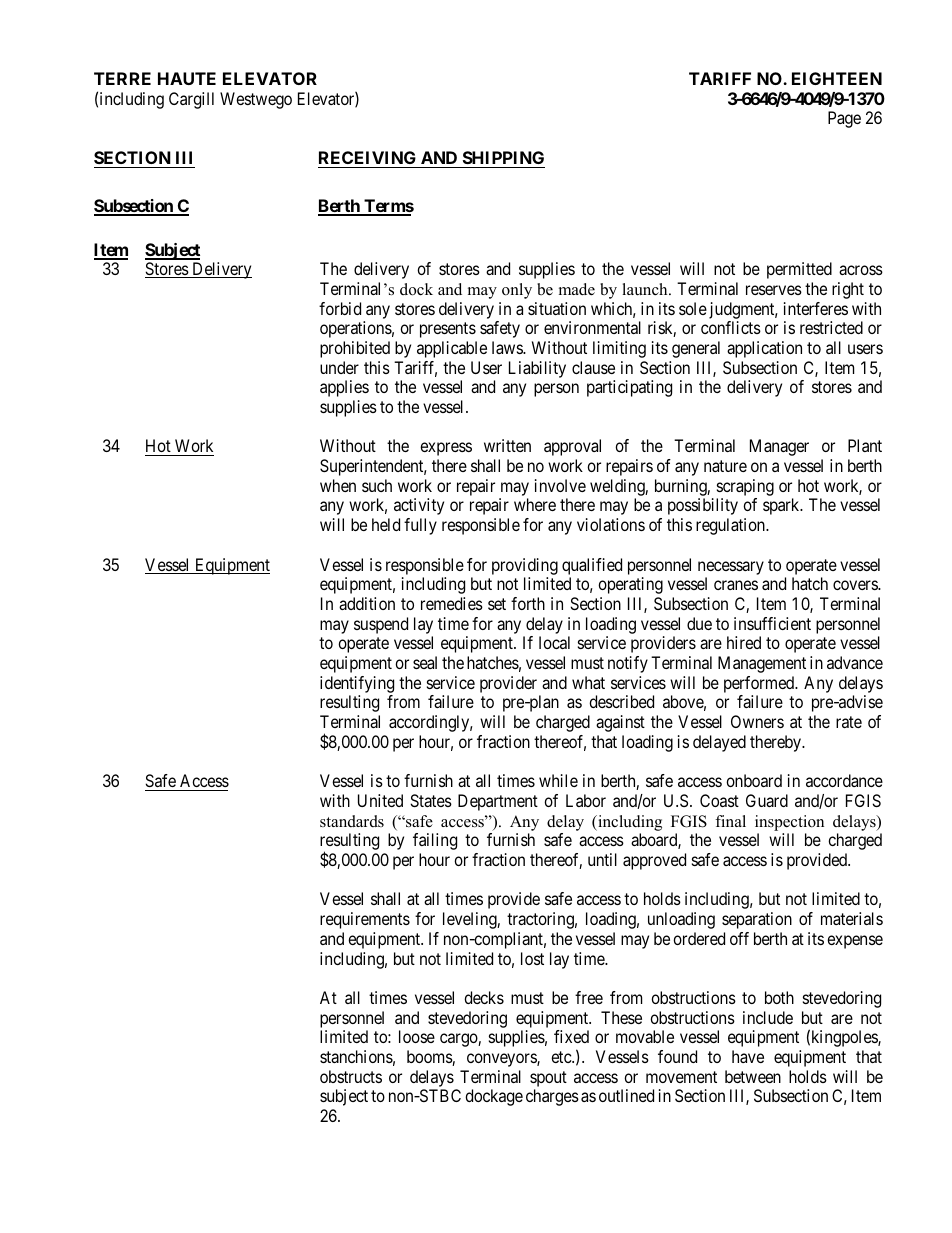 This image has height=1233, width=952. Describe the element at coordinates (548, 1079) in the image. I see `spout` at that location.
